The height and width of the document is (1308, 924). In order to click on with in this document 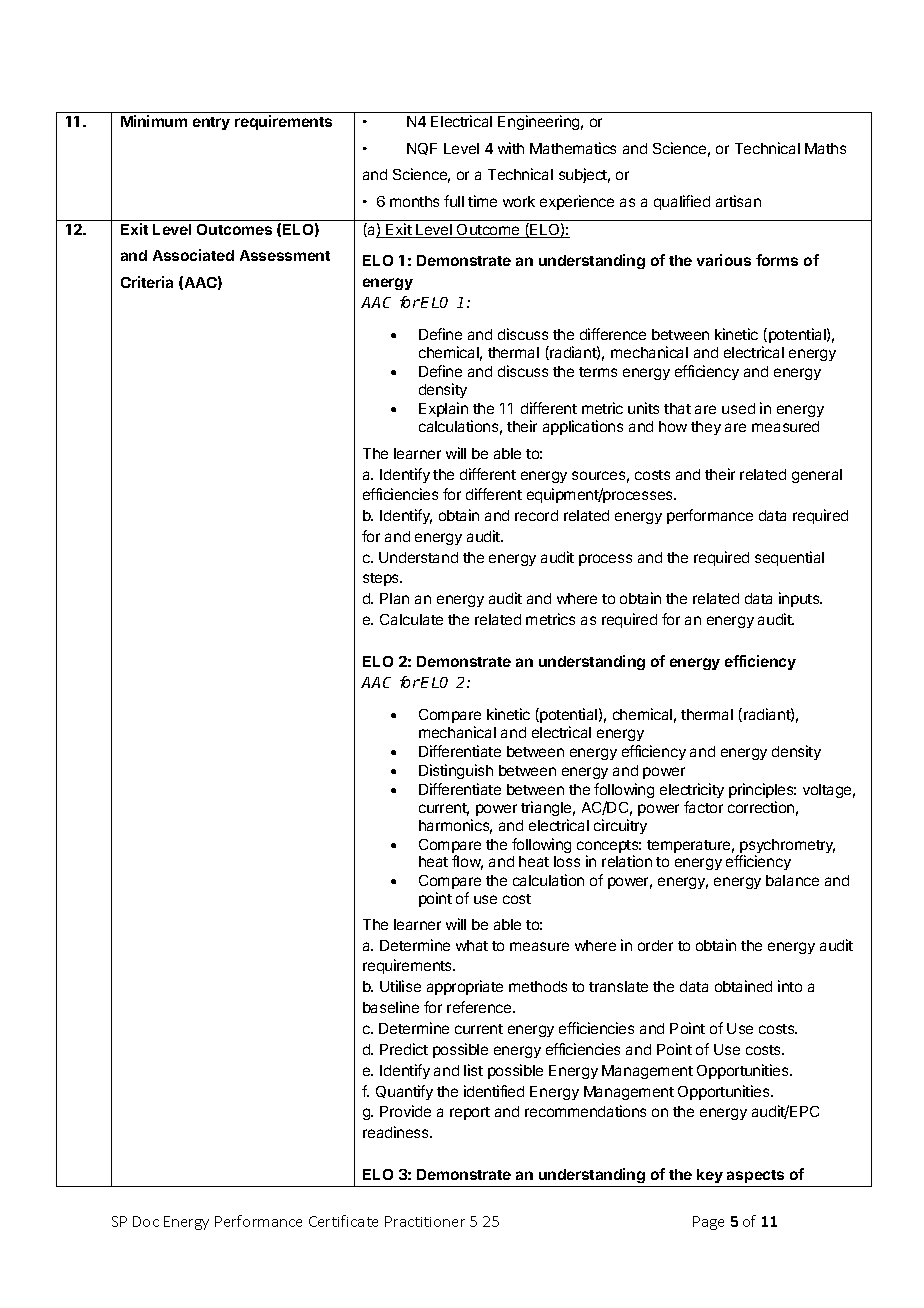, I will do `click(511, 148)`.
